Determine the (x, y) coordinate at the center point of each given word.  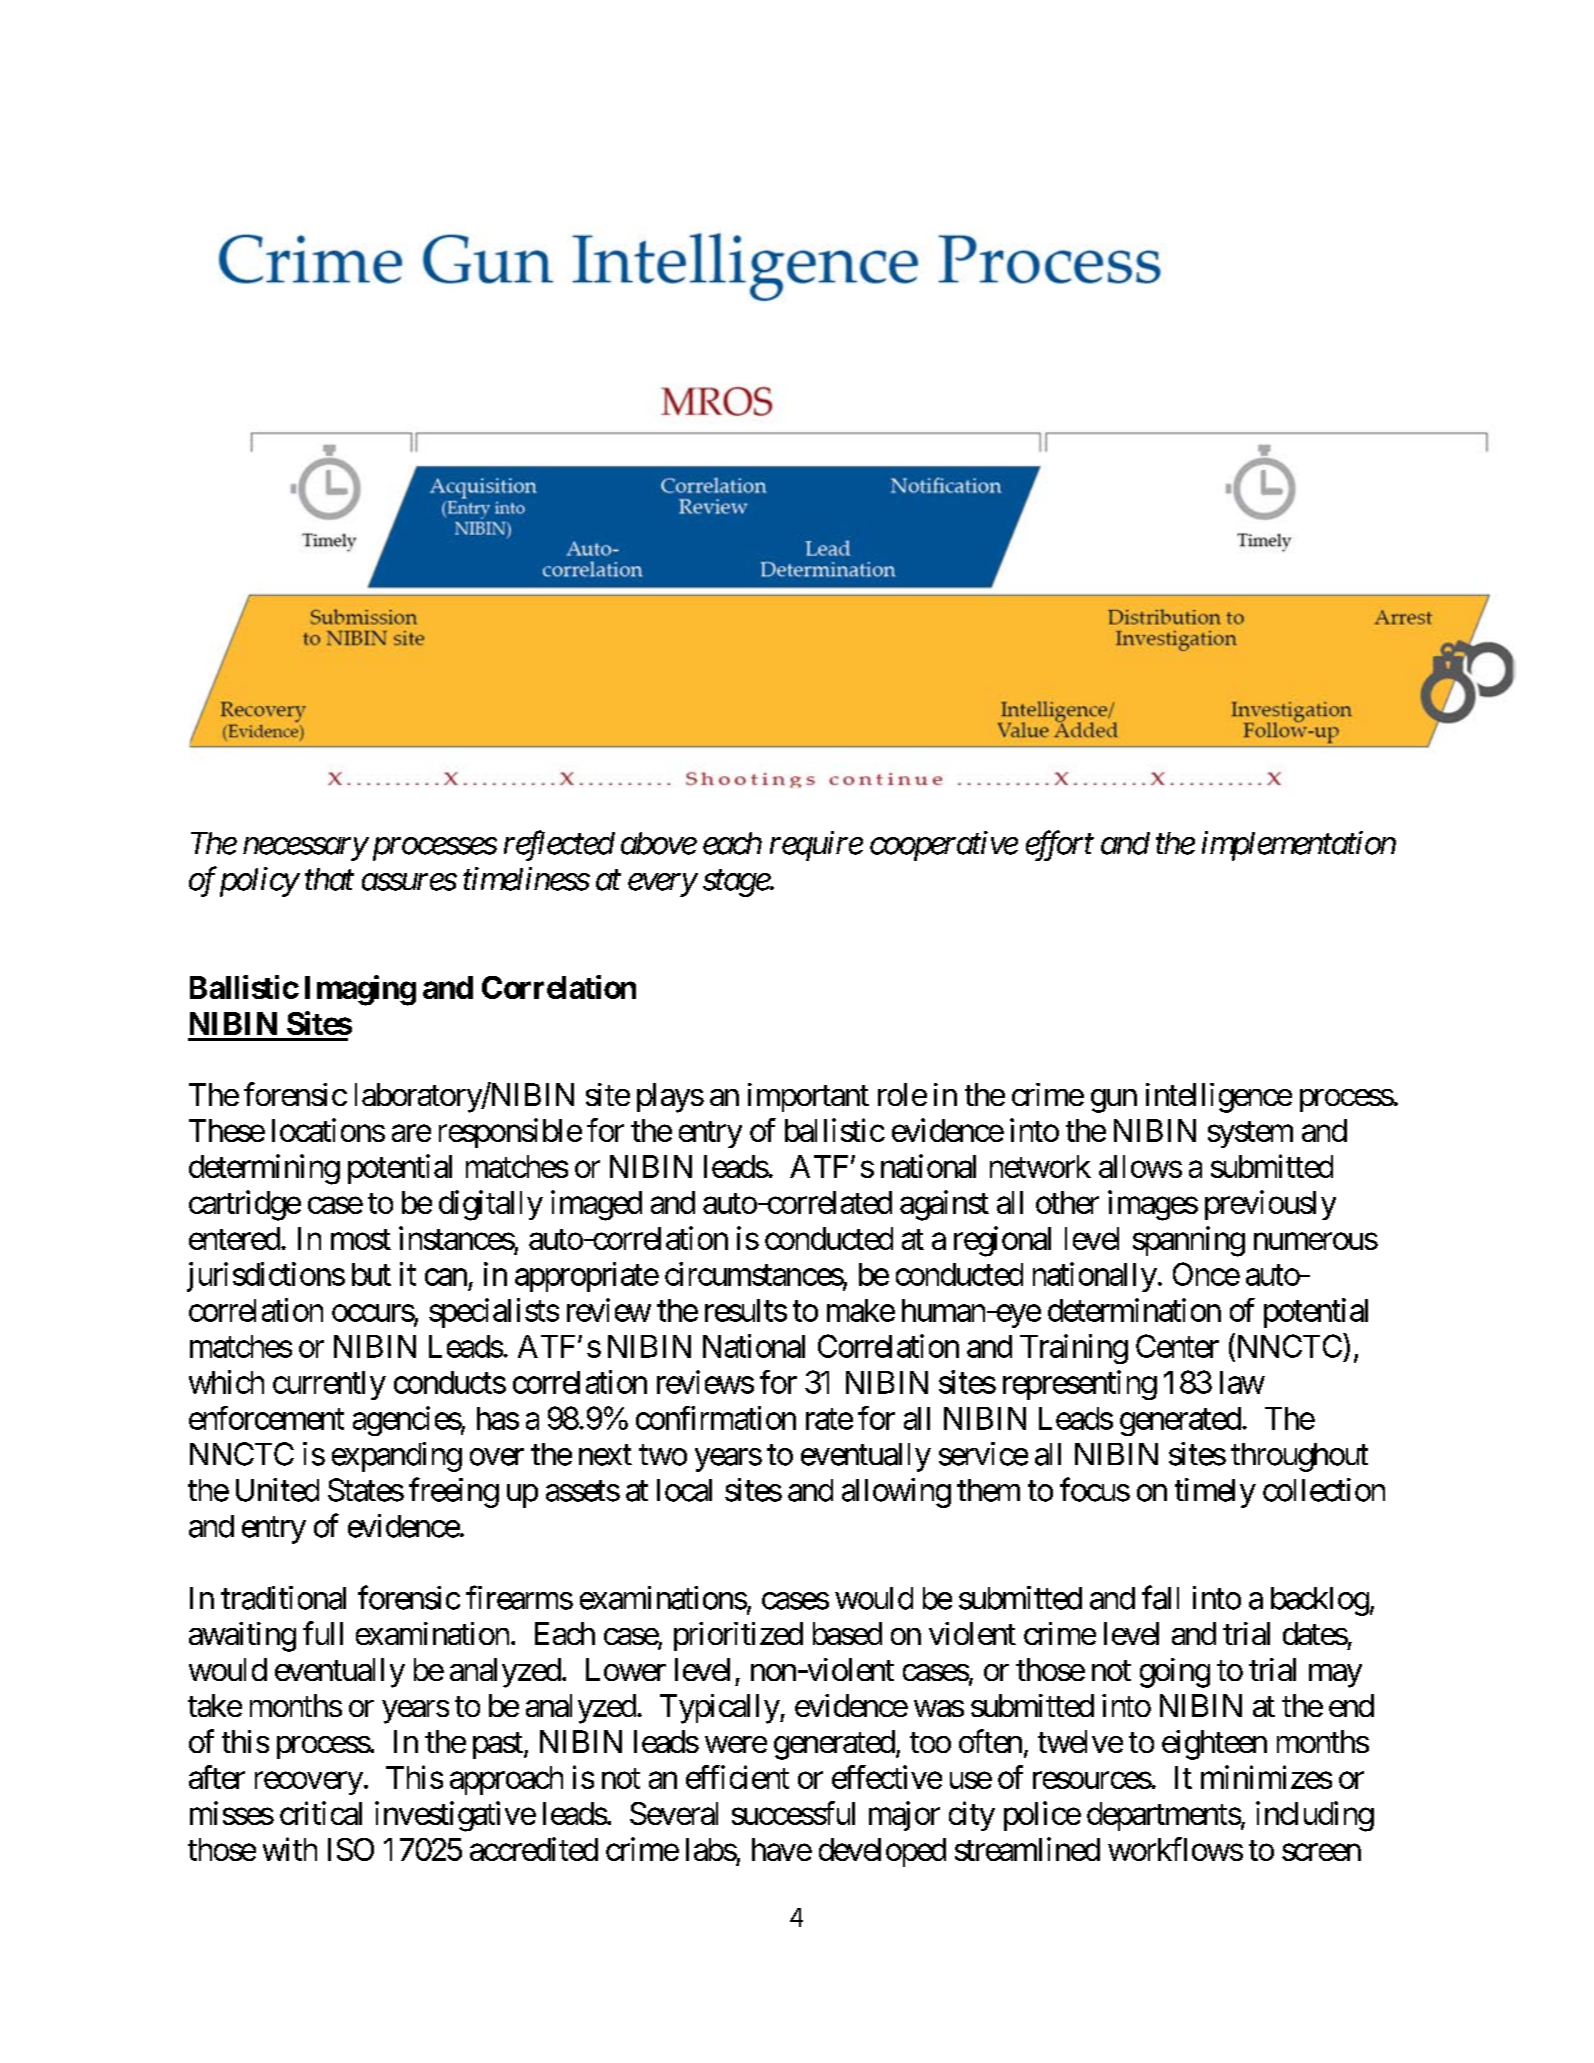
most (361, 1239)
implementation (1299, 846)
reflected (559, 845)
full (323, 1633)
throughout (1299, 1457)
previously (1270, 1205)
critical (321, 1813)
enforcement (266, 1418)
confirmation (716, 1418)
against (944, 1205)
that (329, 879)
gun (1114, 1101)
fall (1160, 1597)
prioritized (738, 1636)
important (808, 1097)
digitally (491, 1205)
